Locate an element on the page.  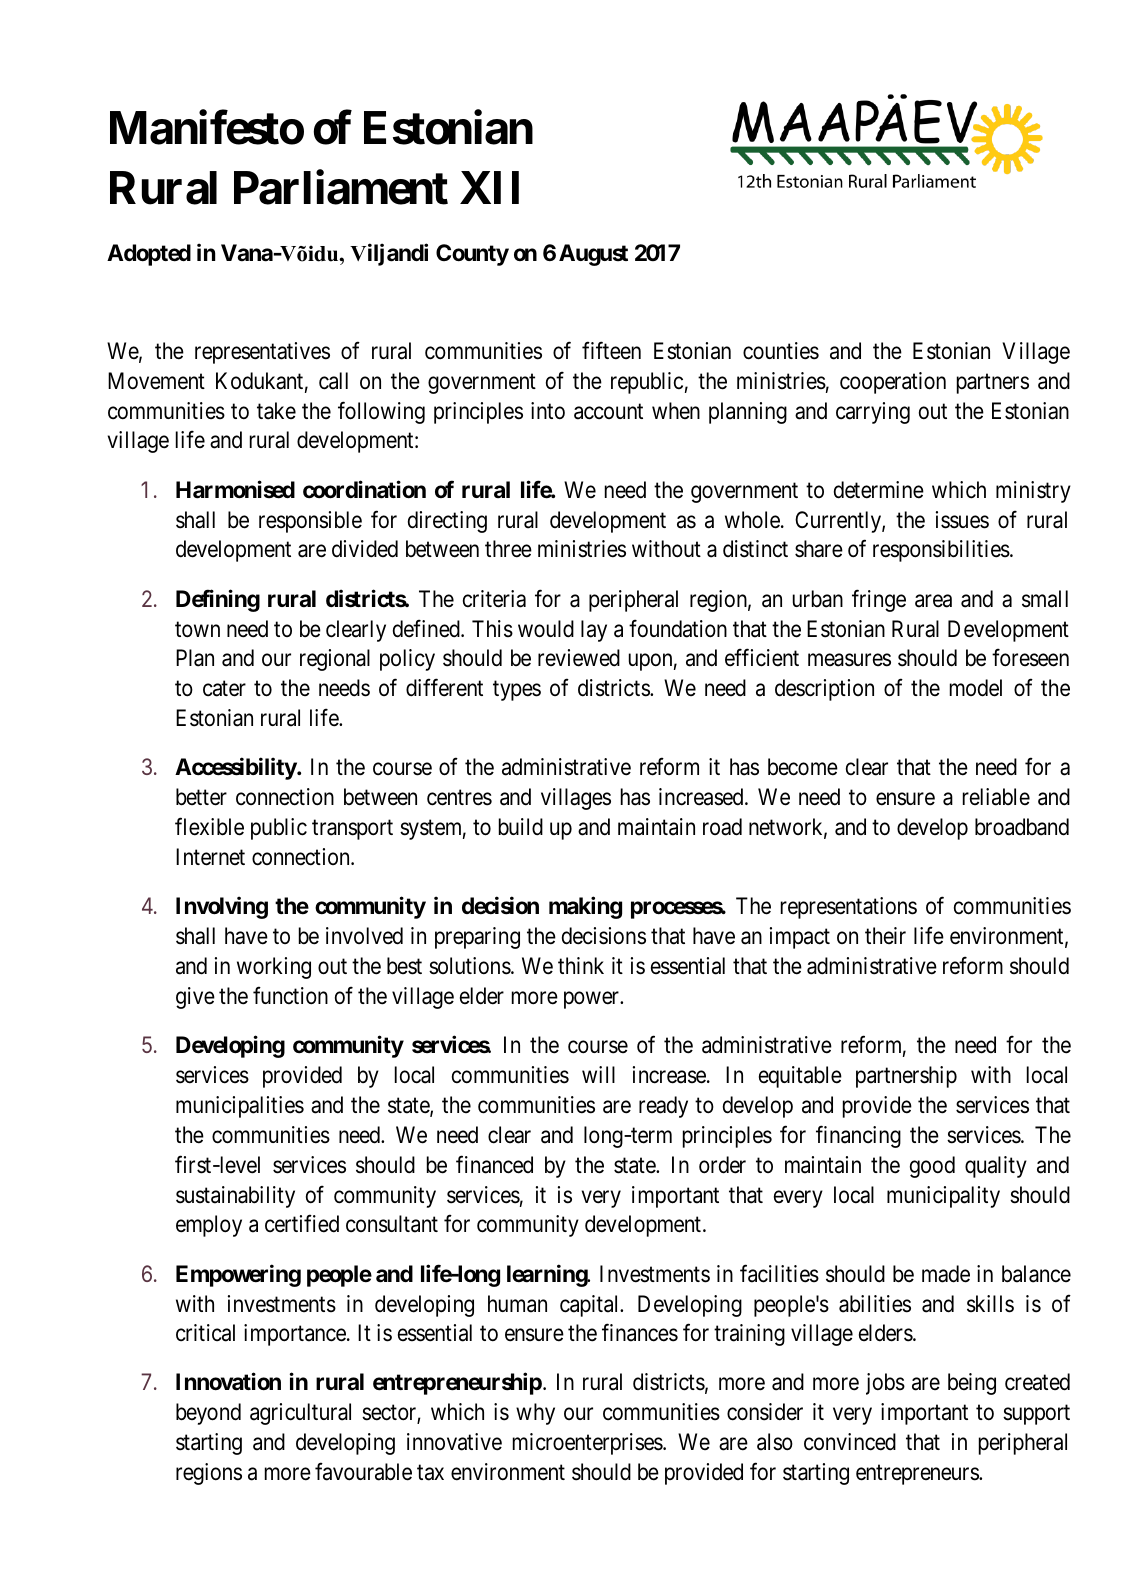
area is located at coordinates (933, 601).
